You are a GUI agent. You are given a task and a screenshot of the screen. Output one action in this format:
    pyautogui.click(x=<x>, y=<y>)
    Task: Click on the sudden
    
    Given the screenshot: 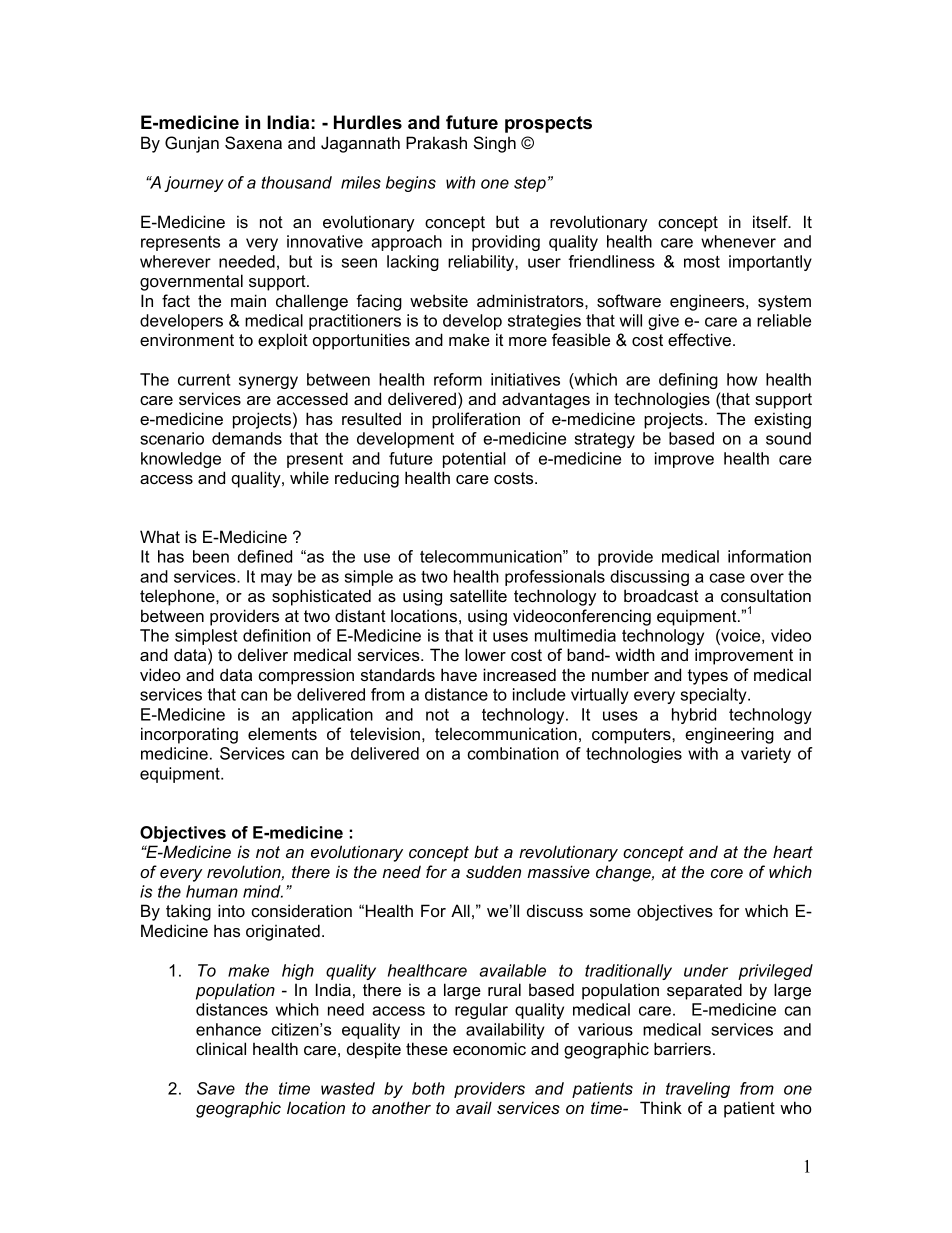 What is the action you would take?
    pyautogui.click(x=493, y=871)
